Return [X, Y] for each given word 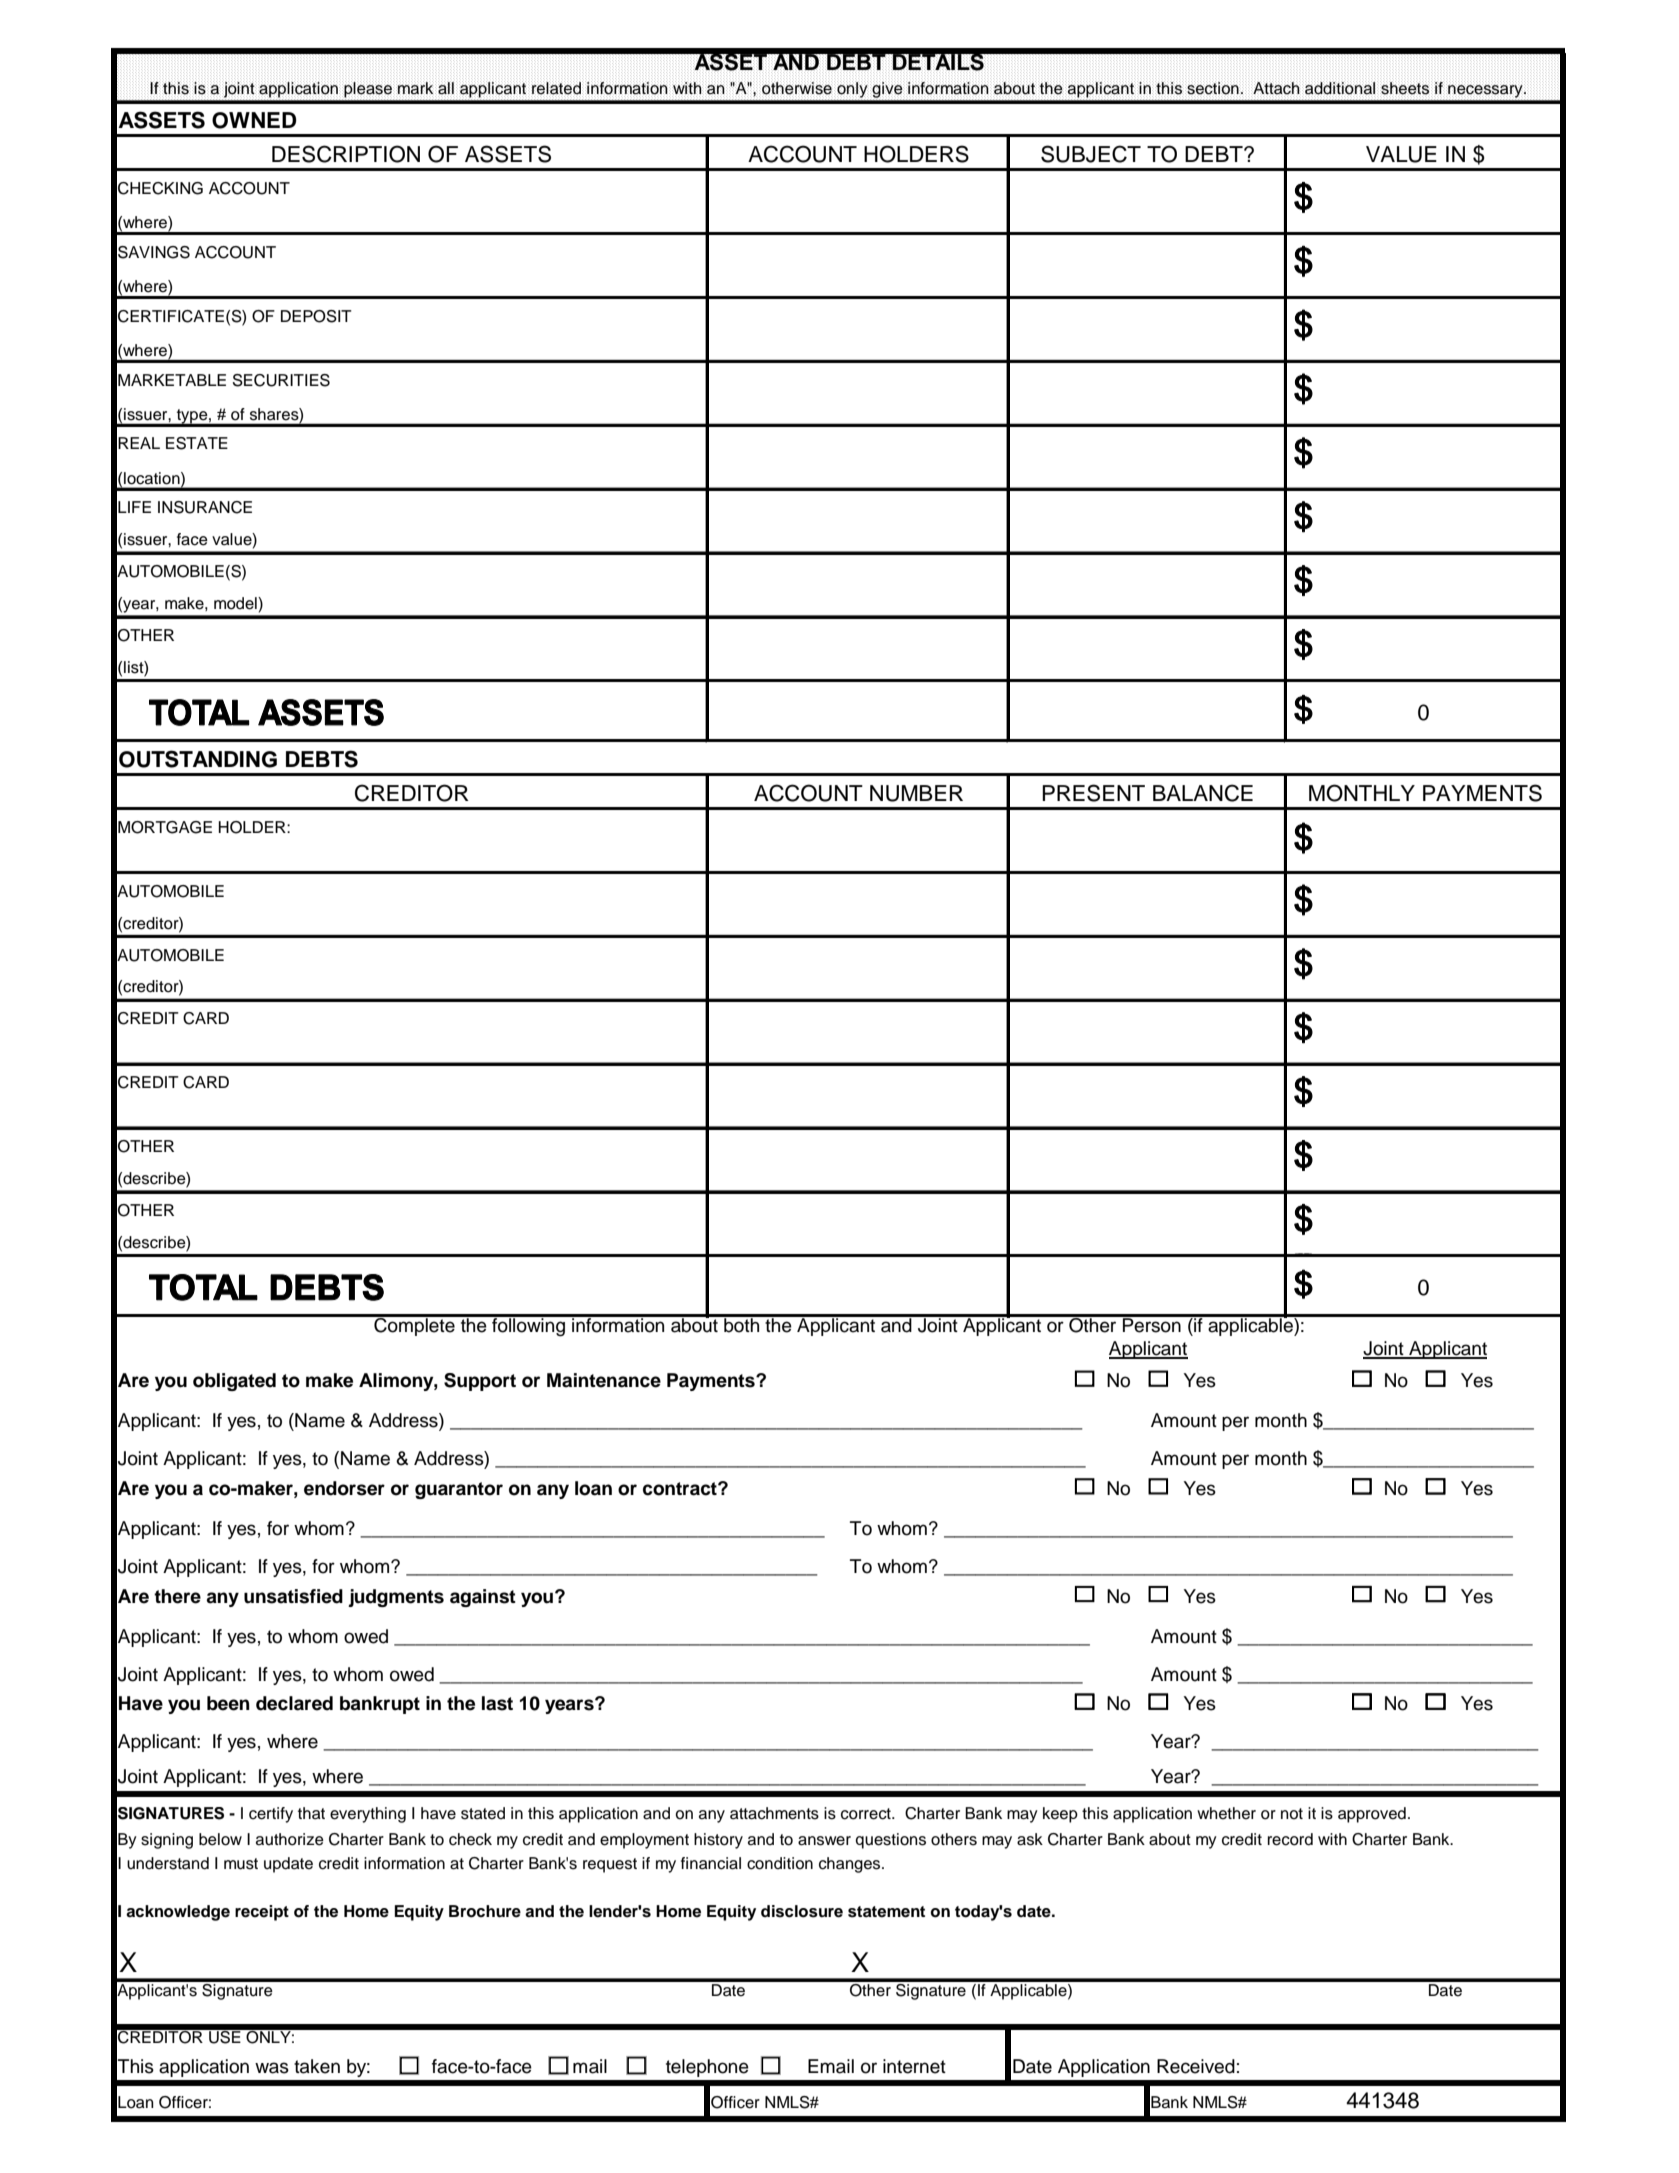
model [236, 603]
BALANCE [1203, 793]
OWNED [254, 120]
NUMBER [916, 793]
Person [1152, 1324]
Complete [414, 1325]
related [556, 88]
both [742, 1324]
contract [681, 1489]
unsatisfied [293, 1596]
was [272, 2068]
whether [1226, 1813]
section [1213, 88]
